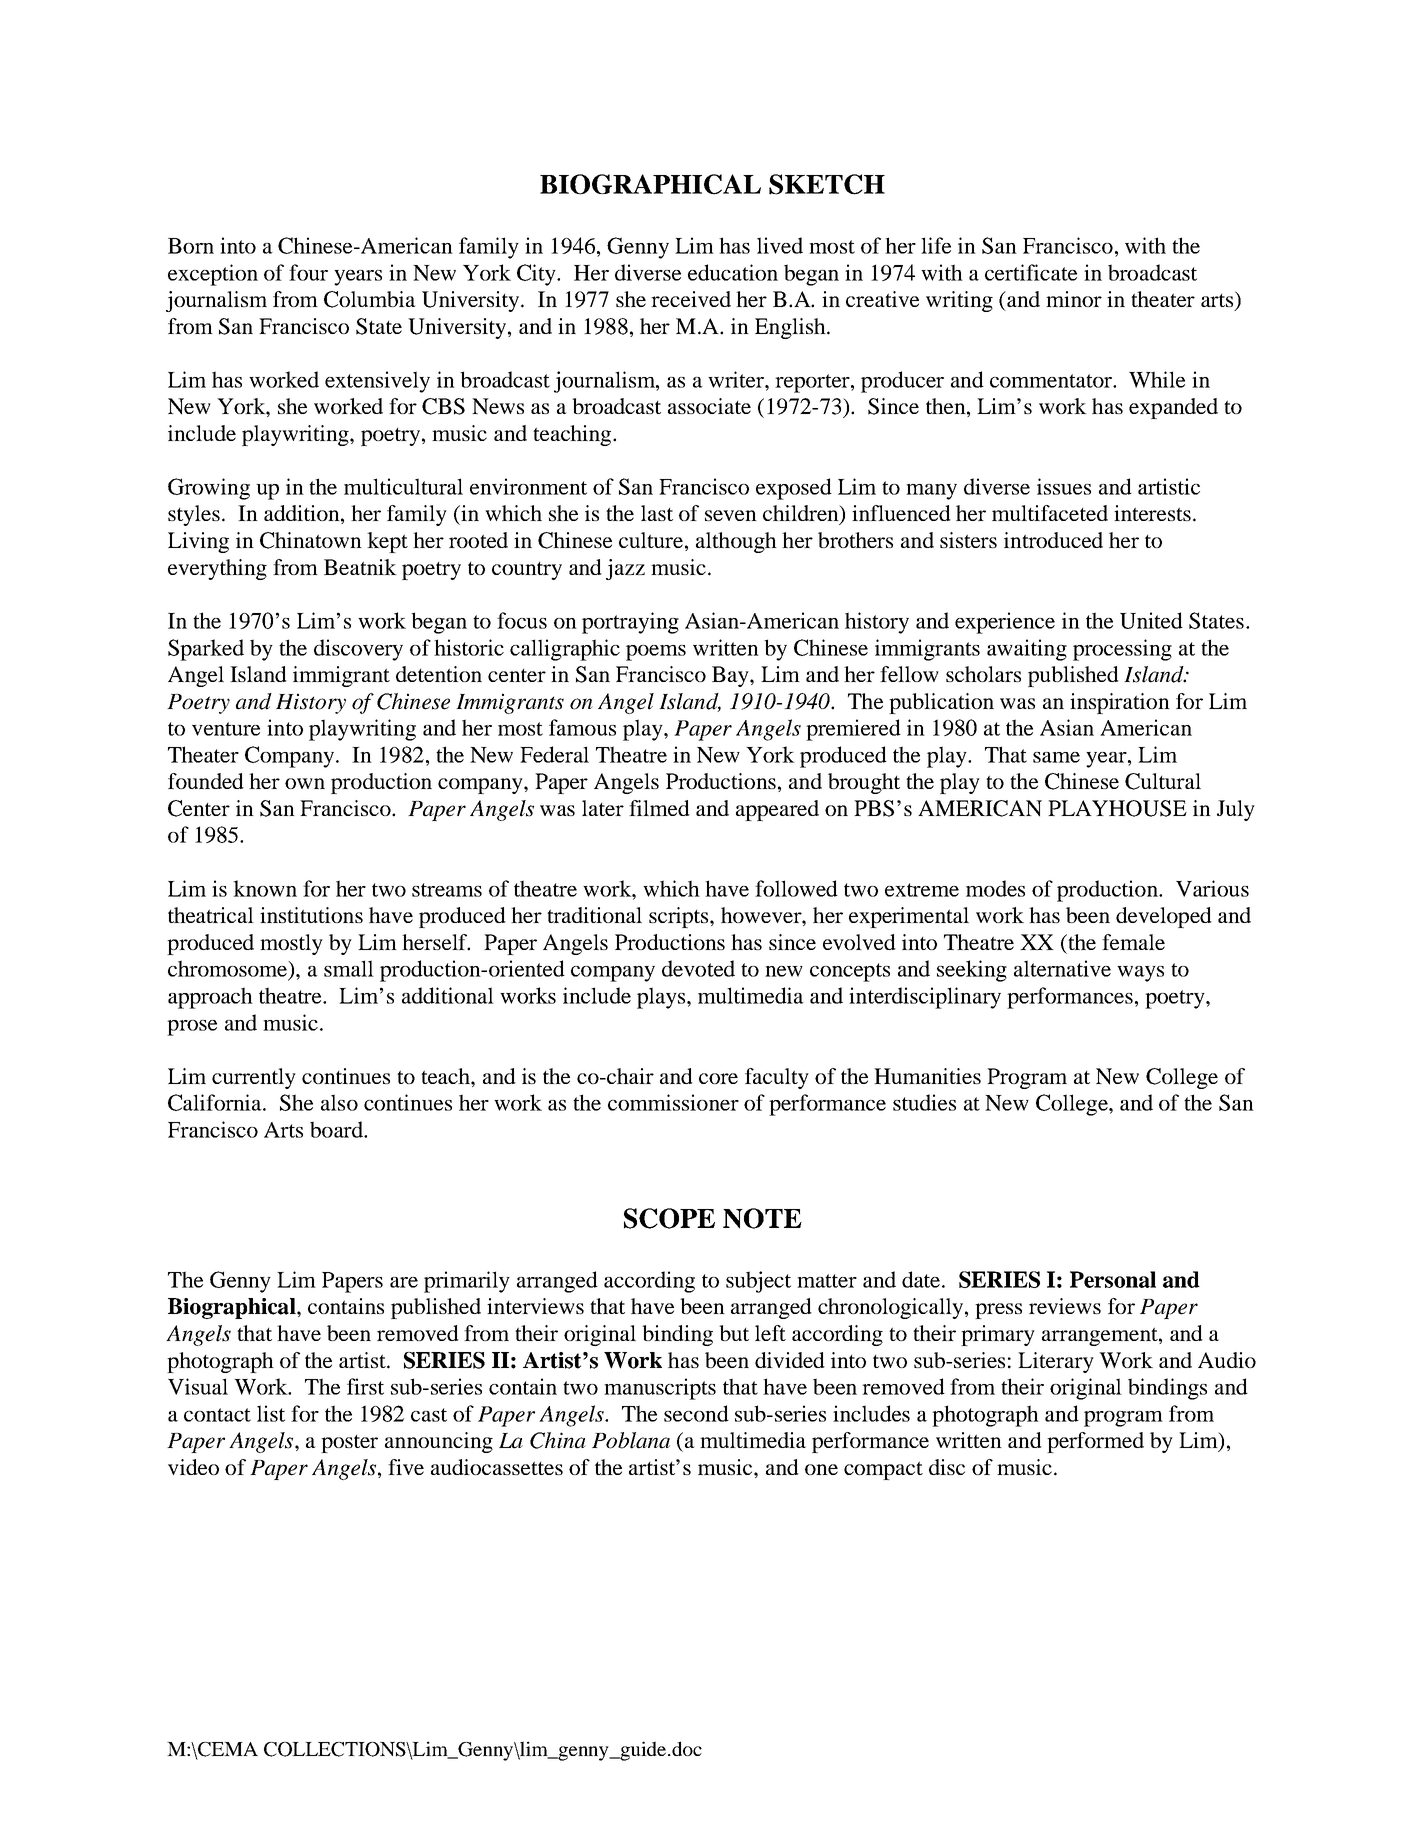  I want to click on four, so click(308, 272).
